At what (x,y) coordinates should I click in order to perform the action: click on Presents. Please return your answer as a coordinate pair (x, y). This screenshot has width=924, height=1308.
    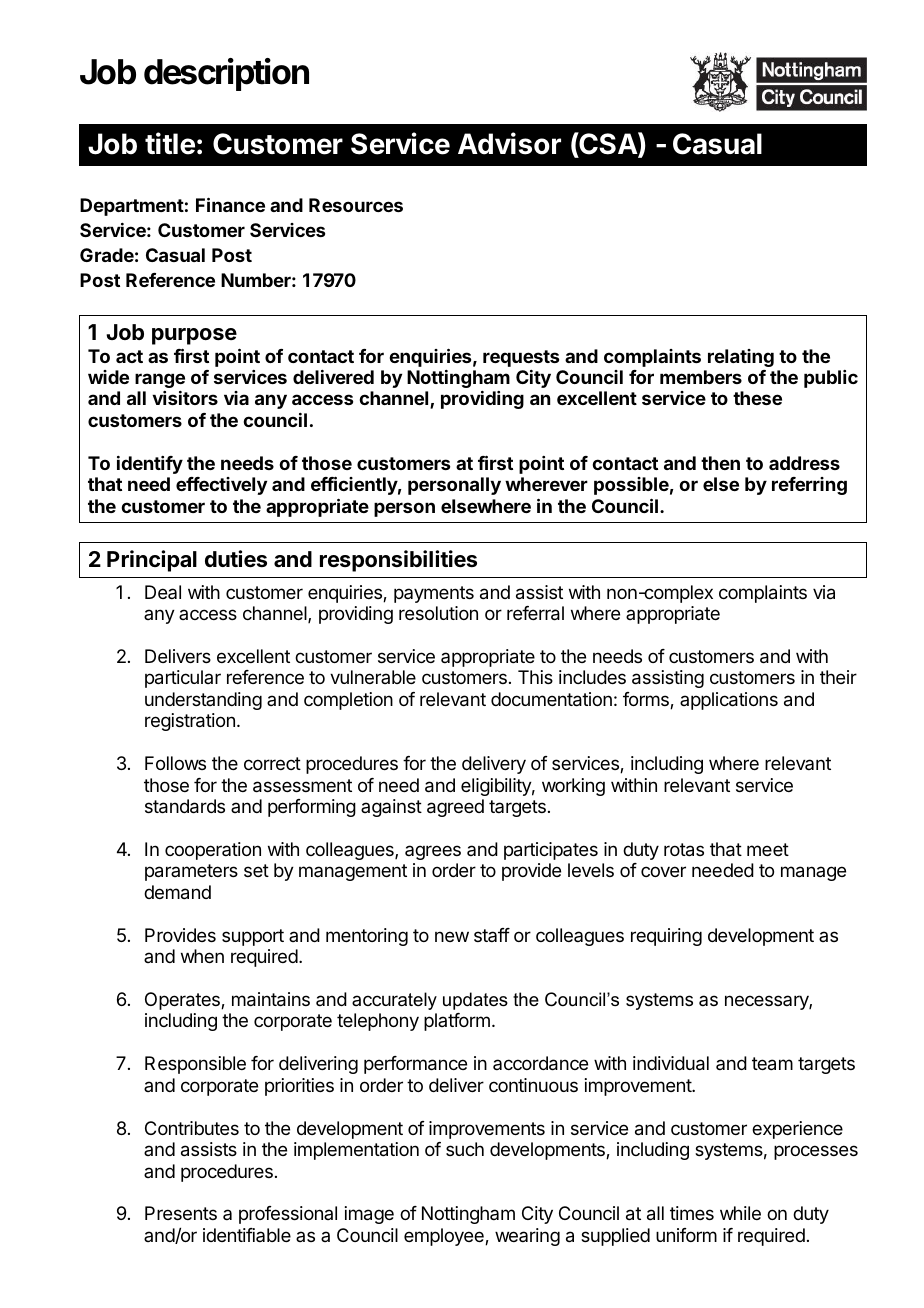
    Looking at the image, I should click on (181, 1213).
